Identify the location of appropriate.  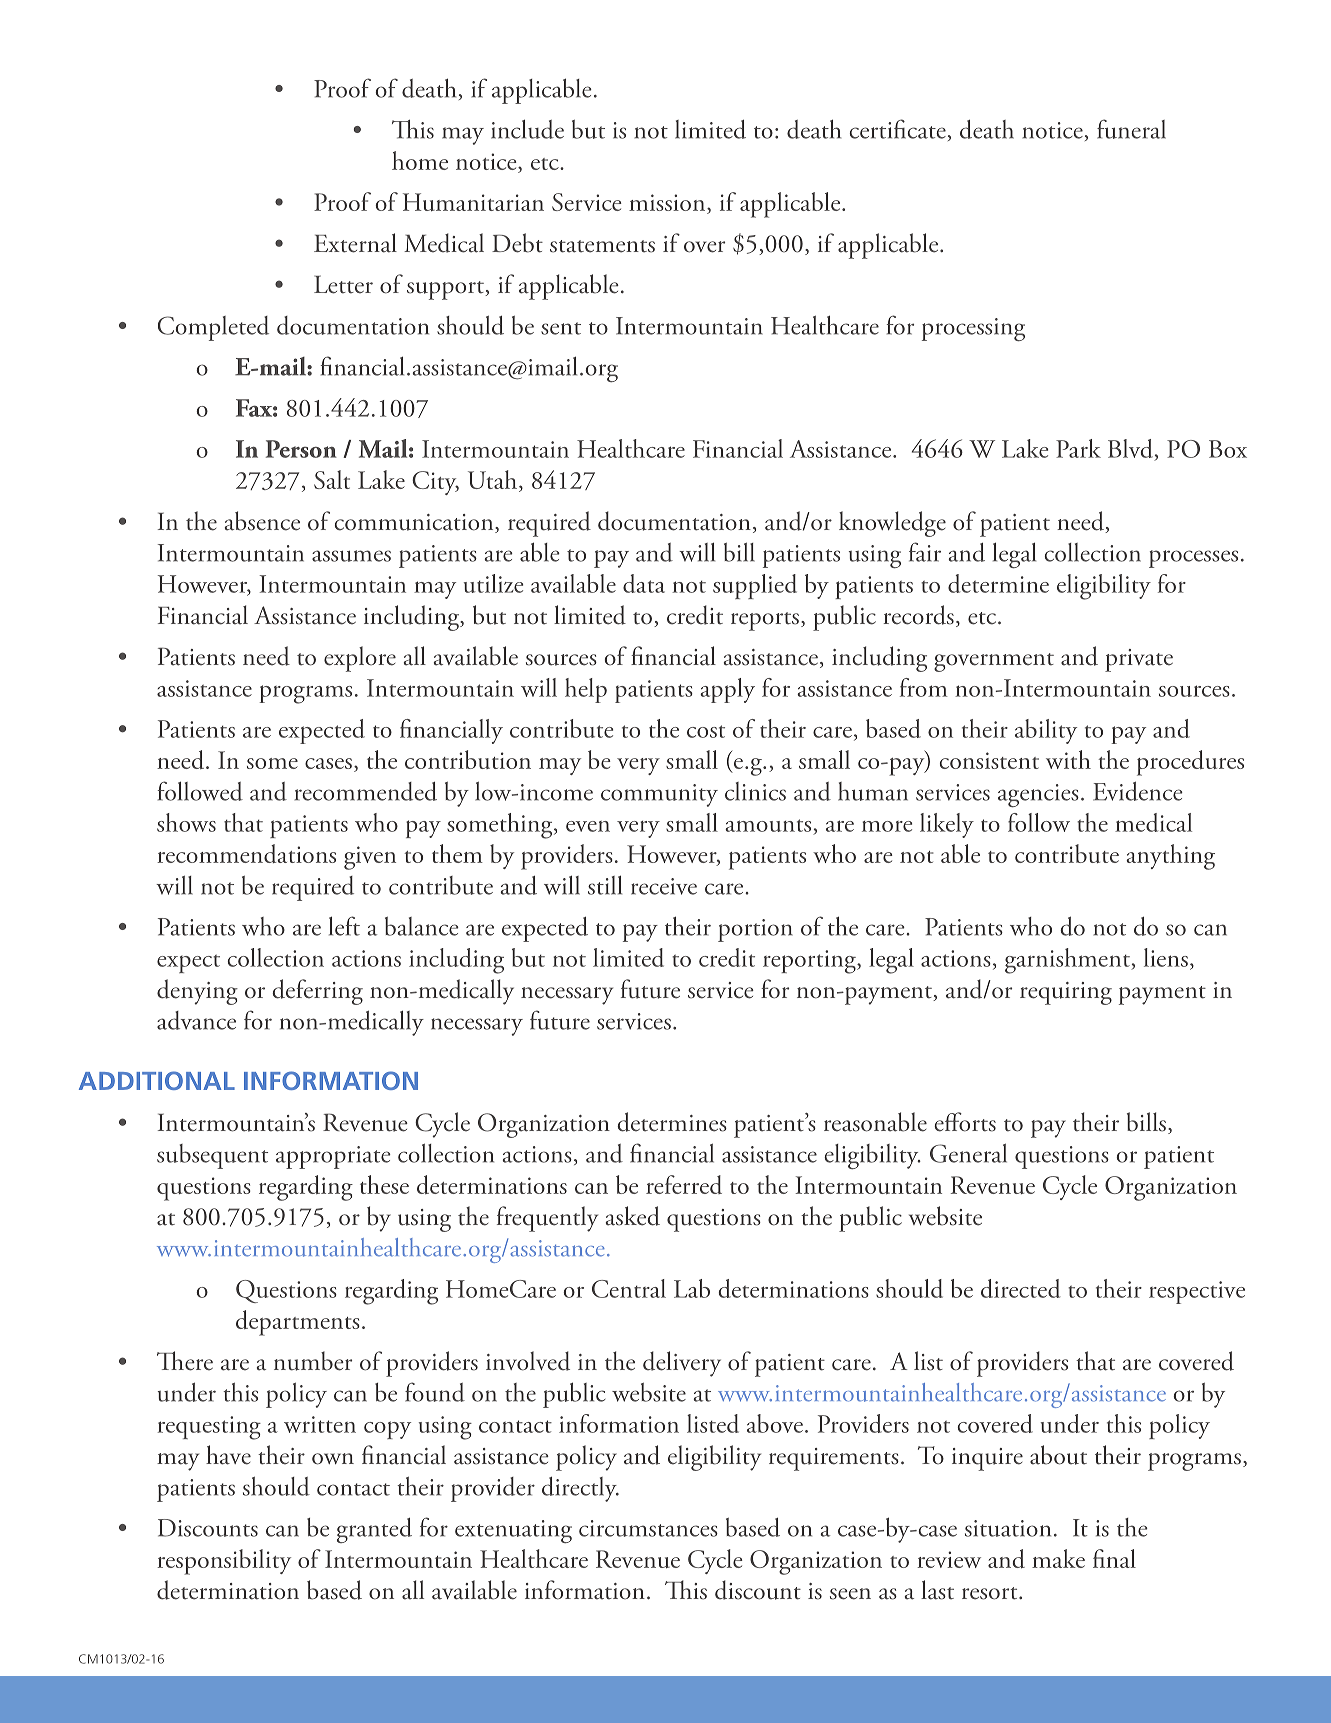
(333, 1157).
